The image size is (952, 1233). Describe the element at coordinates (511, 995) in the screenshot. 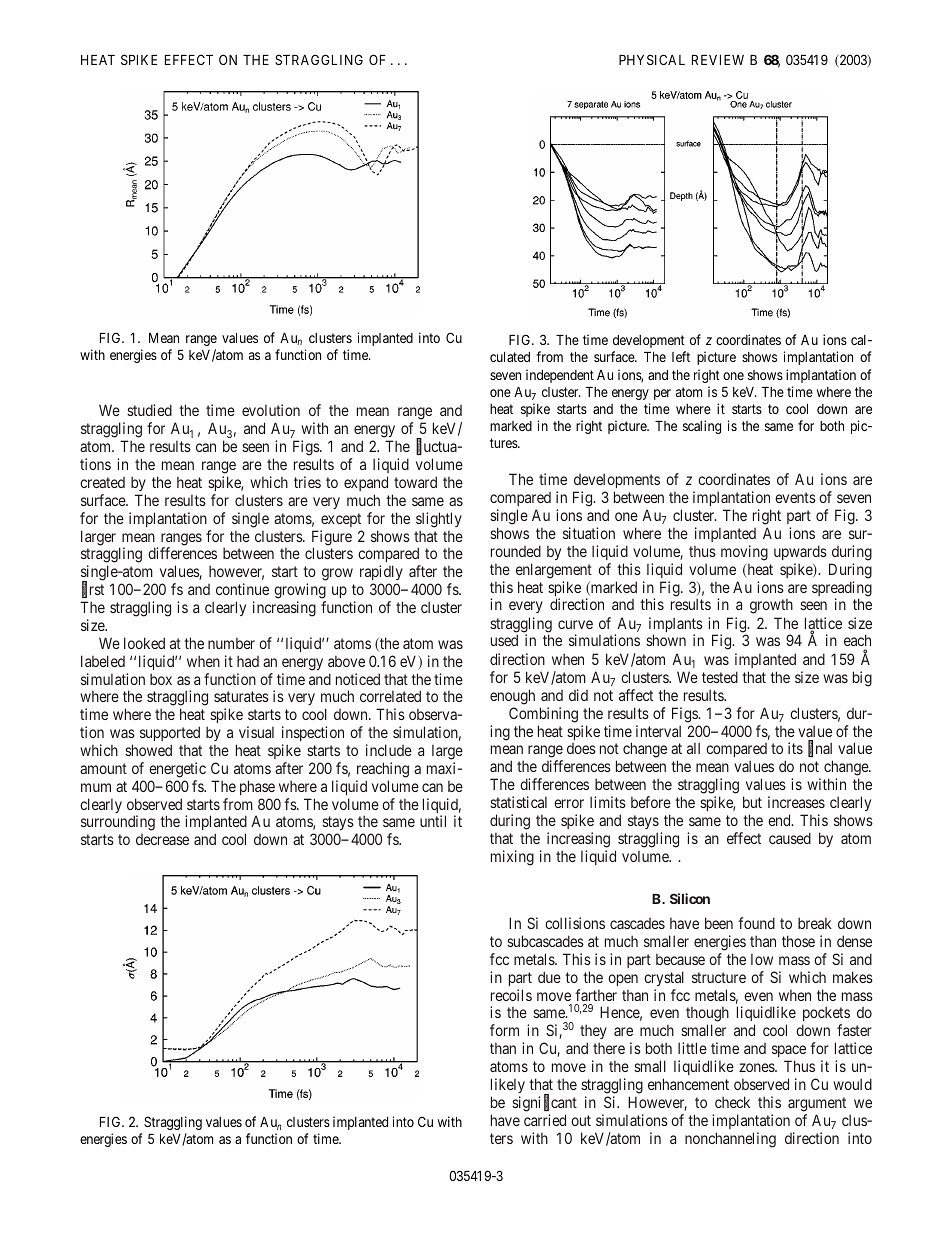

I see `recoils` at that location.
